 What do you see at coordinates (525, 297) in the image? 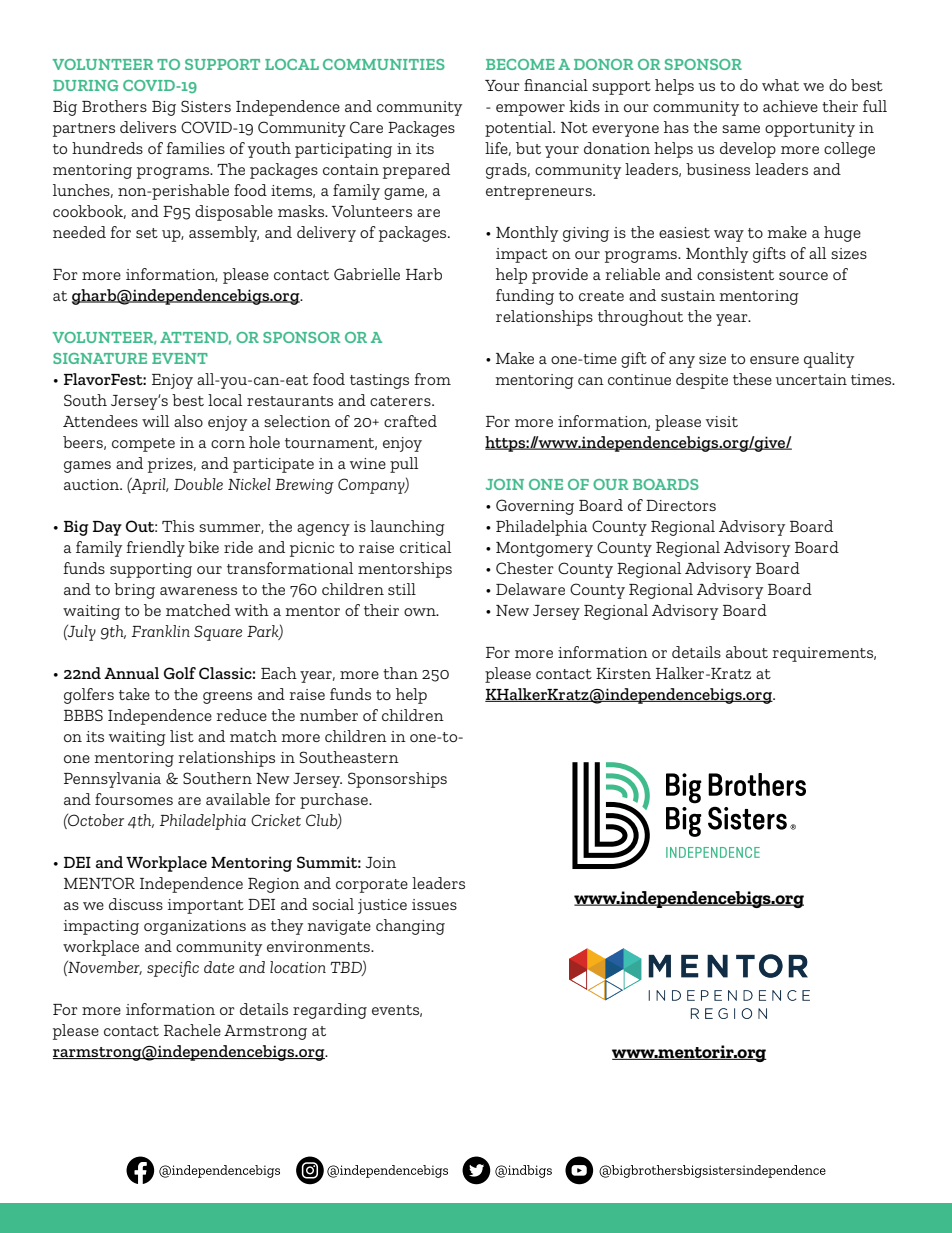
I see `funding` at bounding box center [525, 297].
